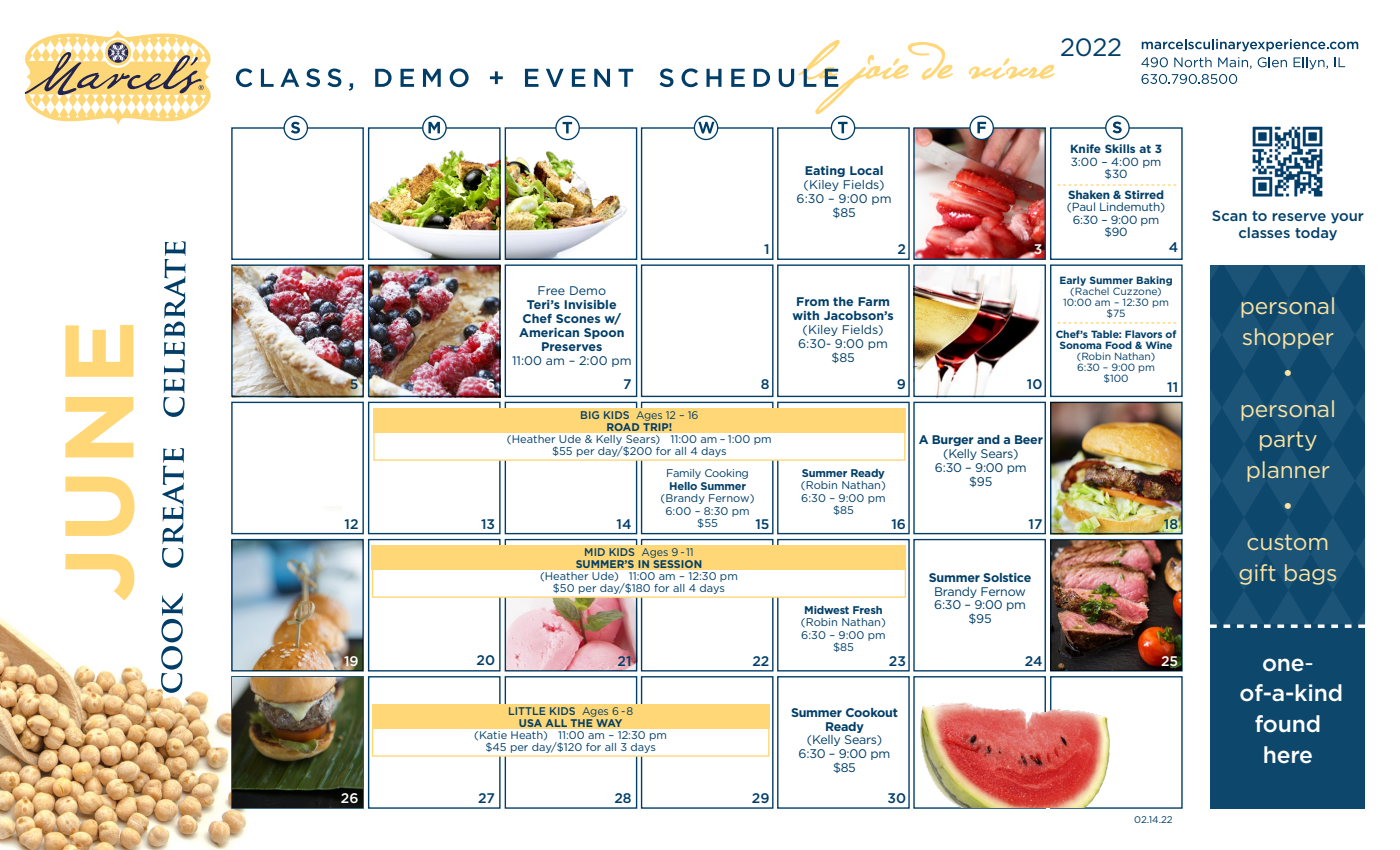 The image size is (1400, 850). What do you see at coordinates (623, 427) in the page?
I see `ROAD` at bounding box center [623, 427].
